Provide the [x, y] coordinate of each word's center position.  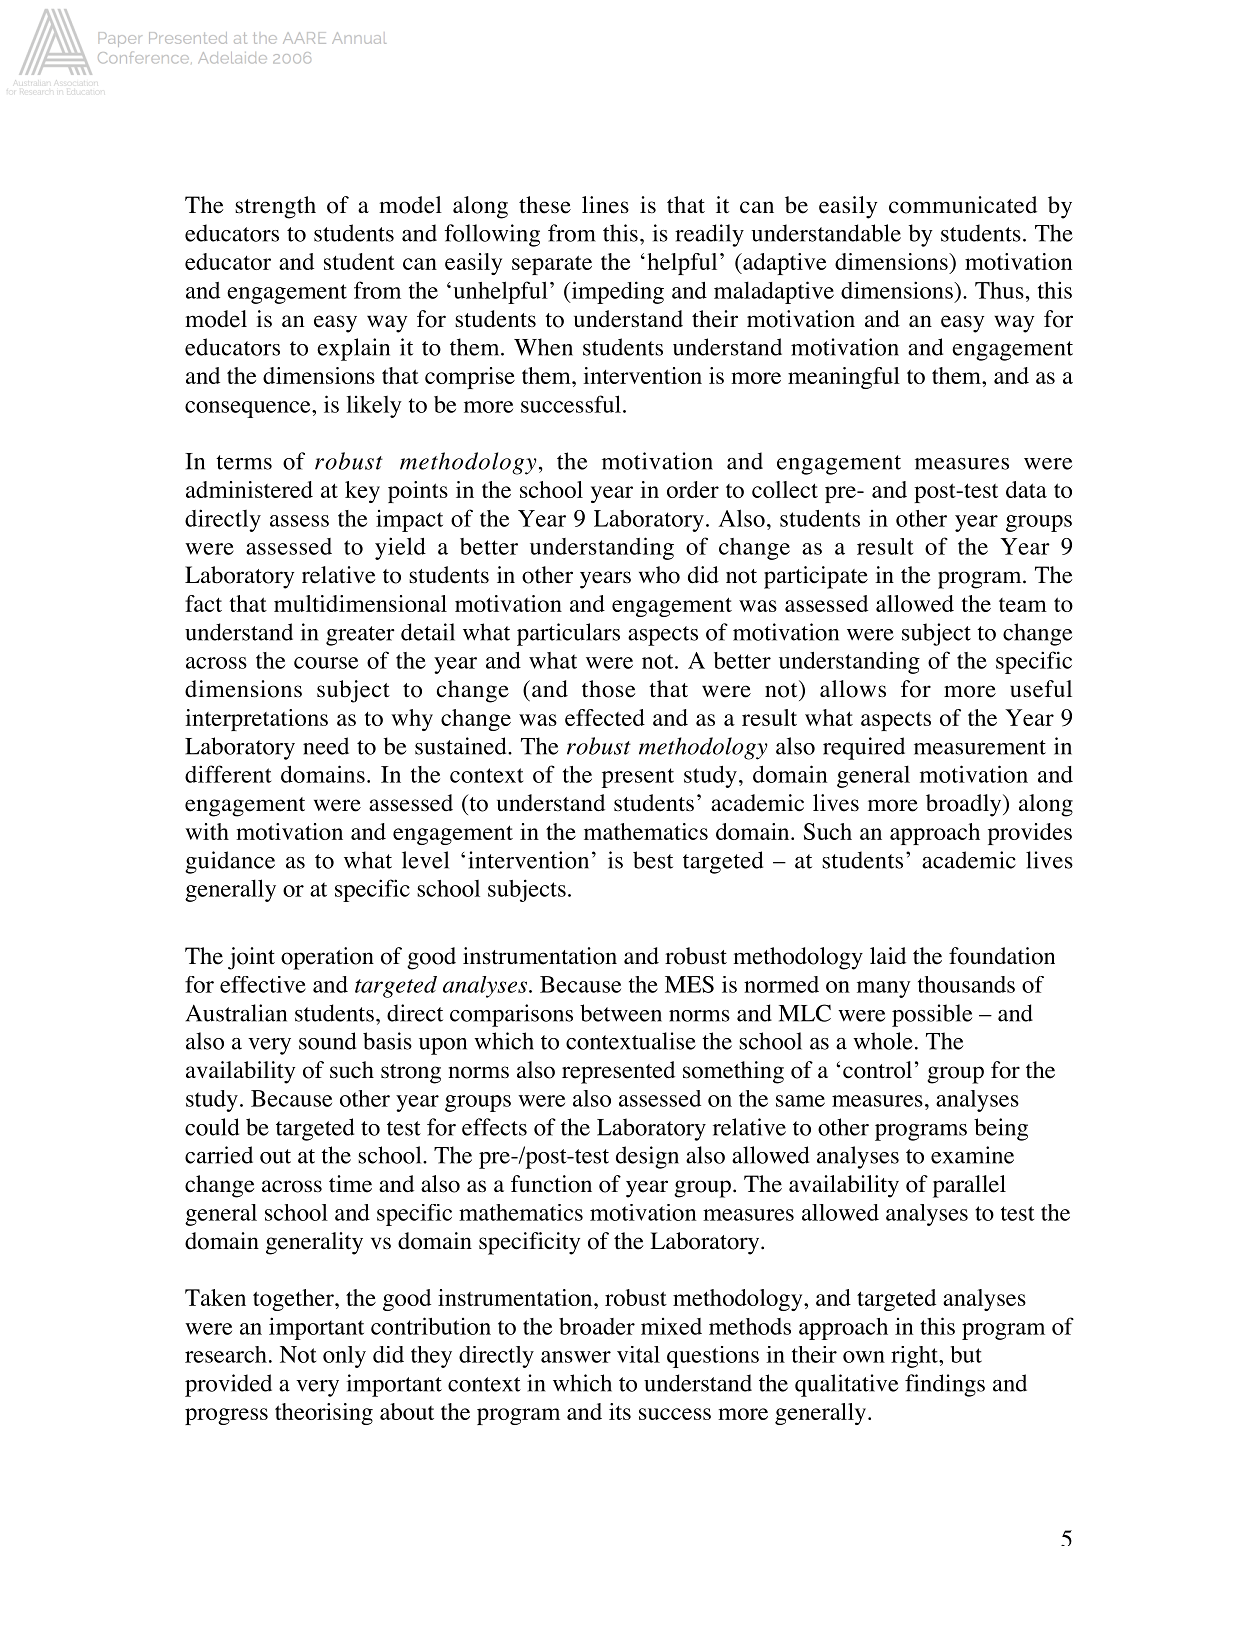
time [350, 1184]
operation [327, 958]
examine [972, 1155]
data [1026, 489]
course [326, 663]
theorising [324, 1414]
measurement [980, 747]
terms [244, 462]
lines [605, 205]
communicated [963, 205]
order [693, 489]
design [647, 1157]
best [653, 860]
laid [888, 956]
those [608, 689]
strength [275, 207]
